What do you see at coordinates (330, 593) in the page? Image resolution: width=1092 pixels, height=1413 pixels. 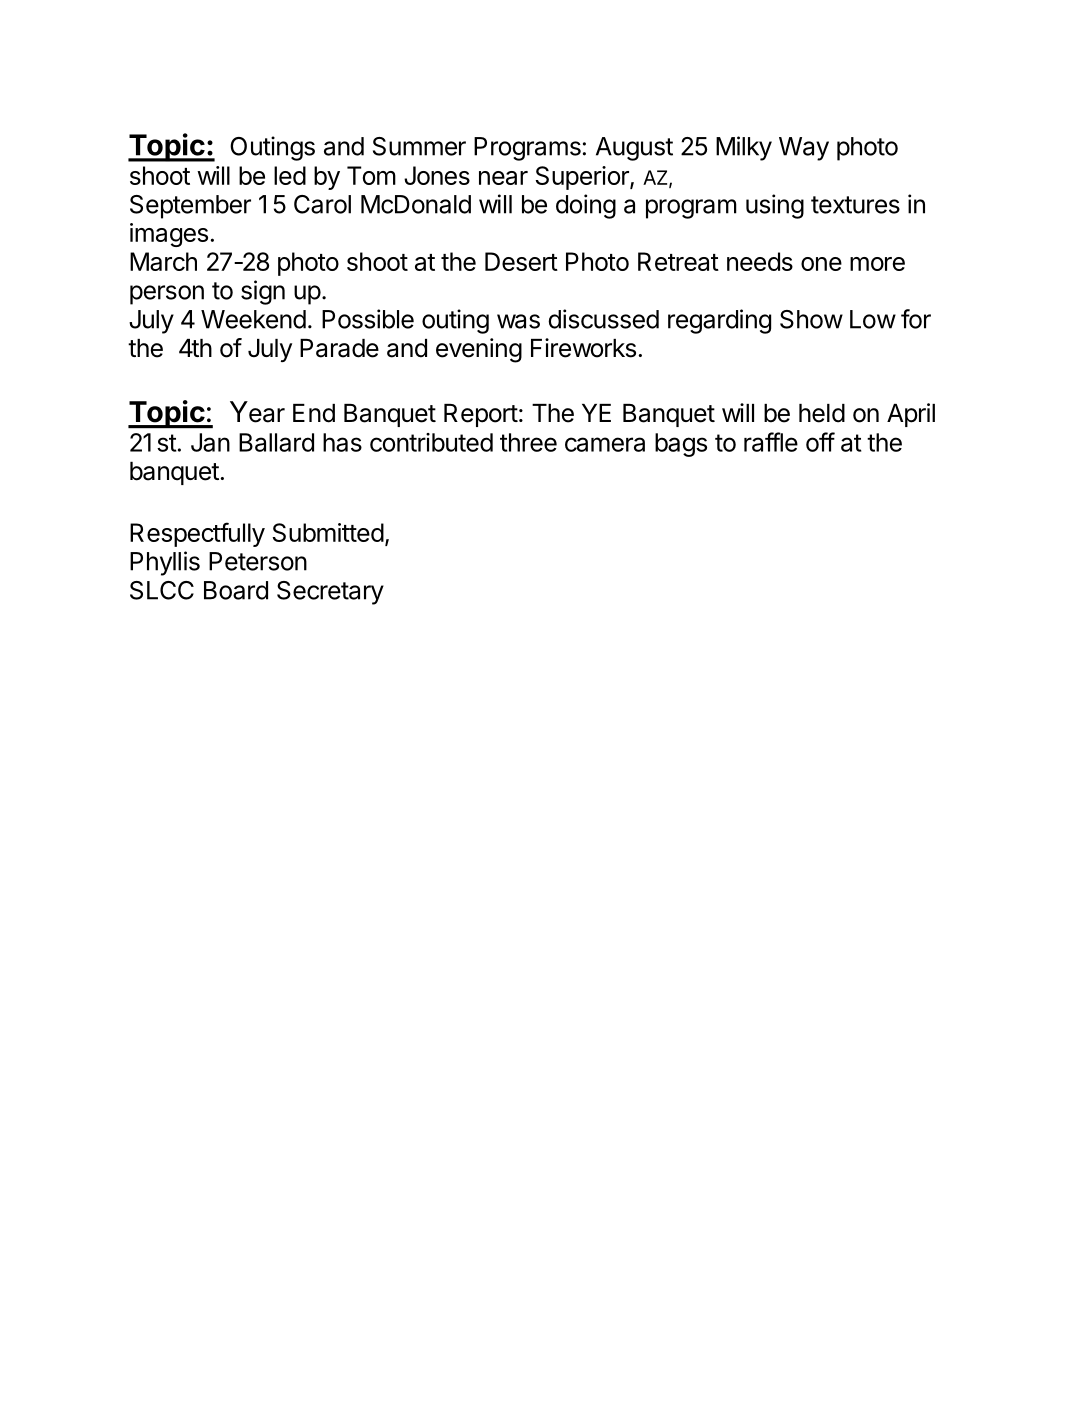 I see `Secretary` at bounding box center [330, 593].
